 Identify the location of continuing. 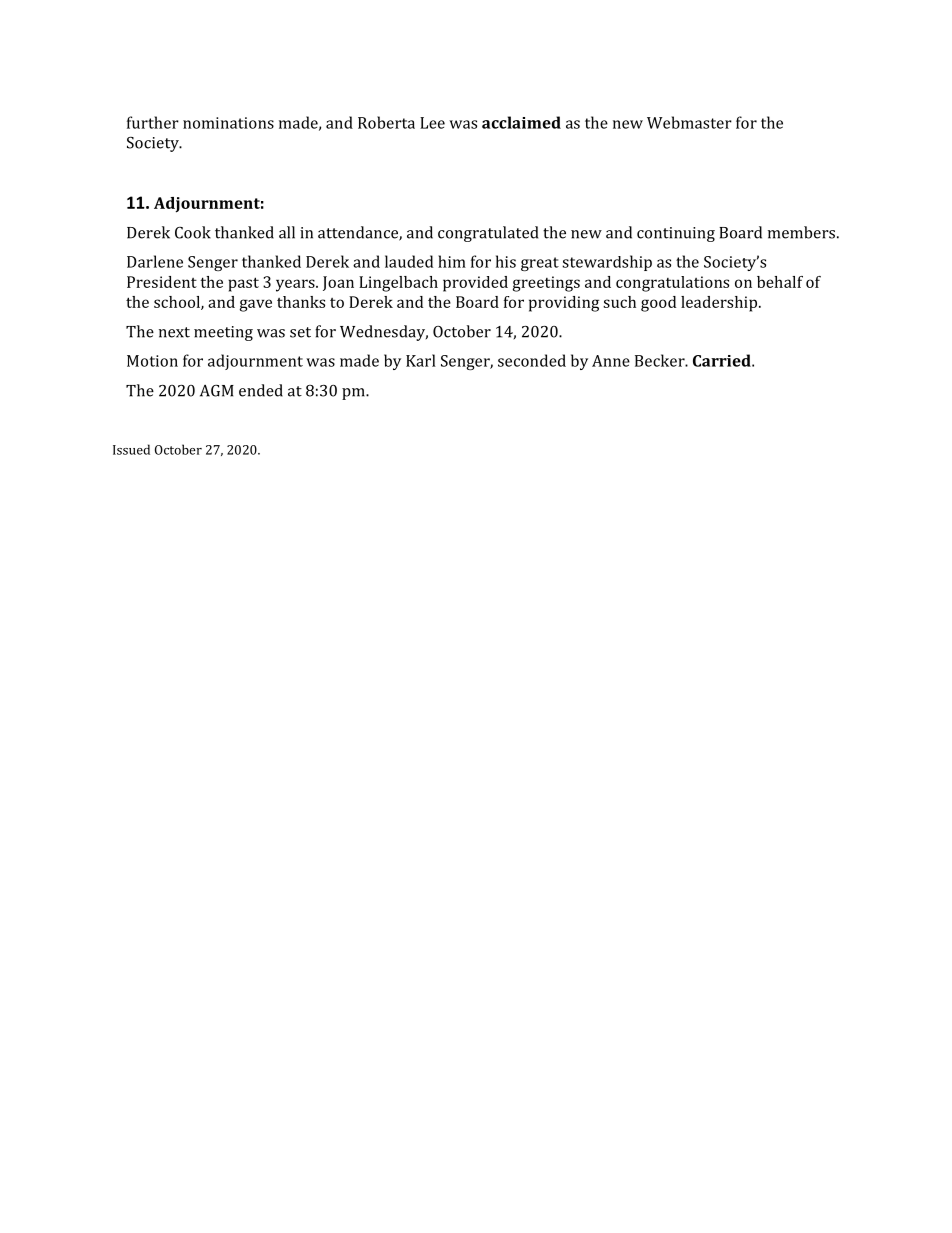
(676, 234).
